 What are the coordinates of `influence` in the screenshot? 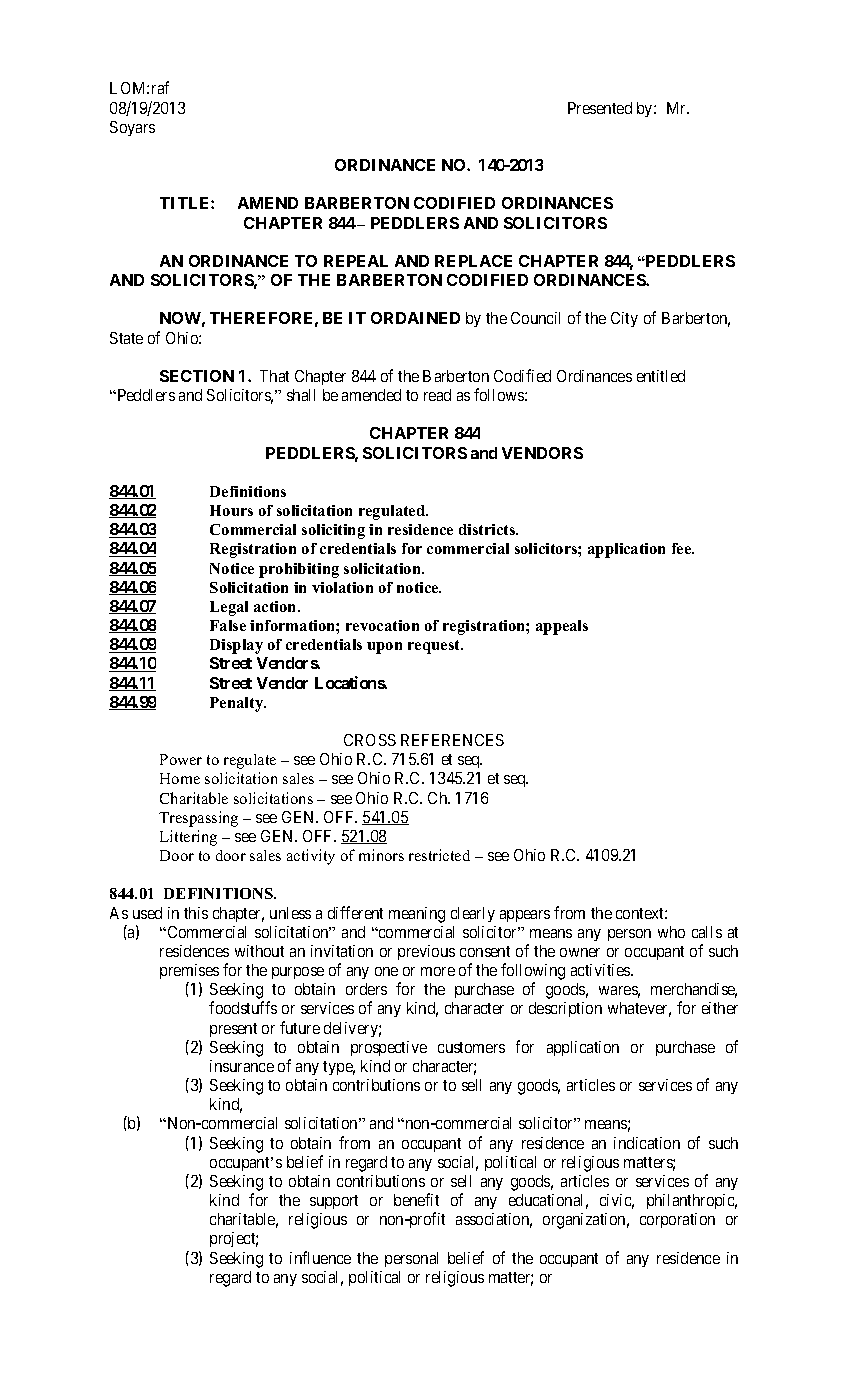 It's located at (320, 1257).
